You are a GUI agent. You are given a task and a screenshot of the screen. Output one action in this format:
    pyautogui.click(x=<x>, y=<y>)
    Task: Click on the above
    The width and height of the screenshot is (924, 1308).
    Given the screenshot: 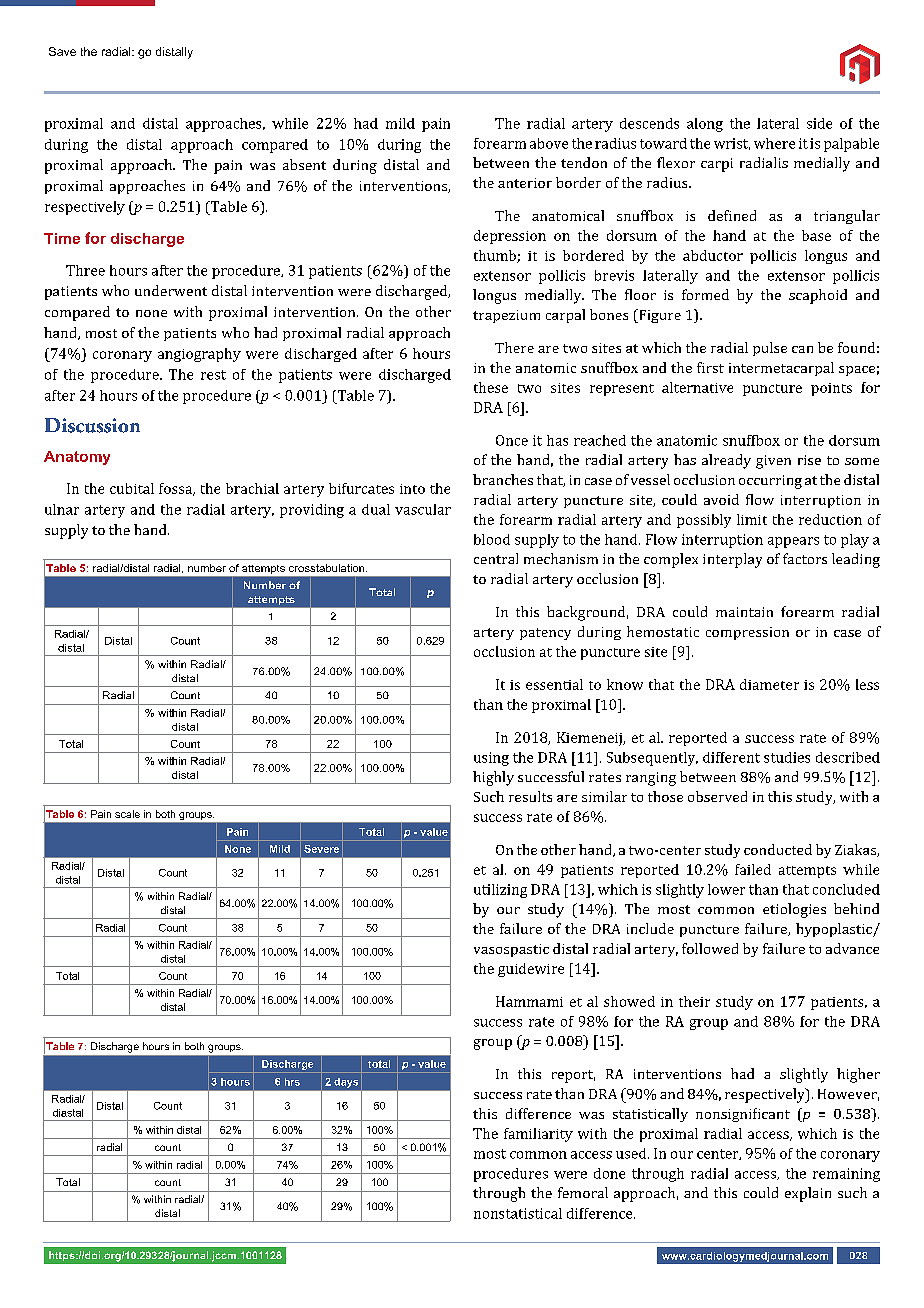 What is the action you would take?
    pyautogui.click(x=549, y=143)
